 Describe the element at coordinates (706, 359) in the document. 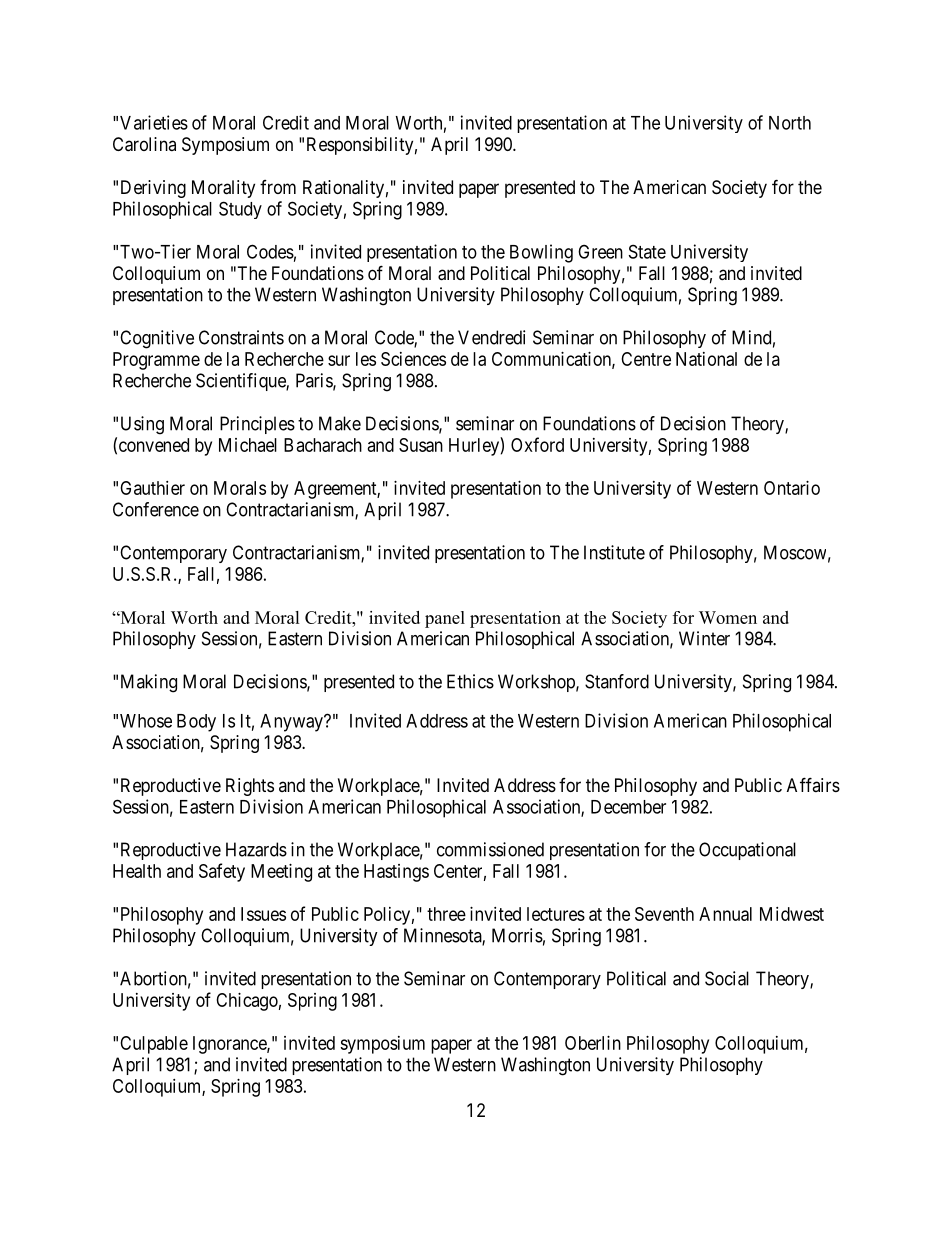

I see `National` at that location.
